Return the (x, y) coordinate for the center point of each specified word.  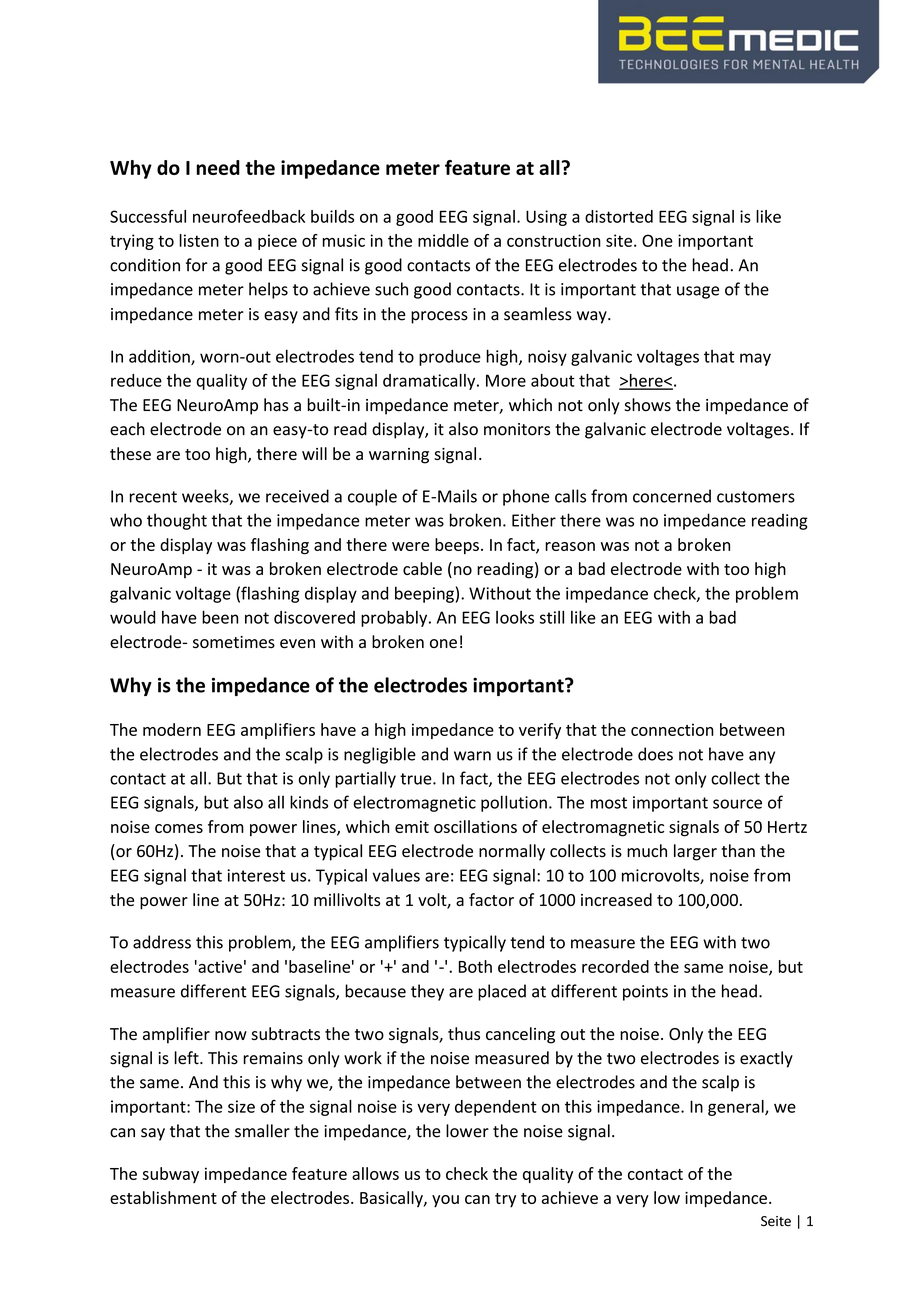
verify (540, 731)
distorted (619, 216)
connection (672, 729)
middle (443, 240)
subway (170, 1175)
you (445, 1201)
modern (172, 729)
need (218, 167)
